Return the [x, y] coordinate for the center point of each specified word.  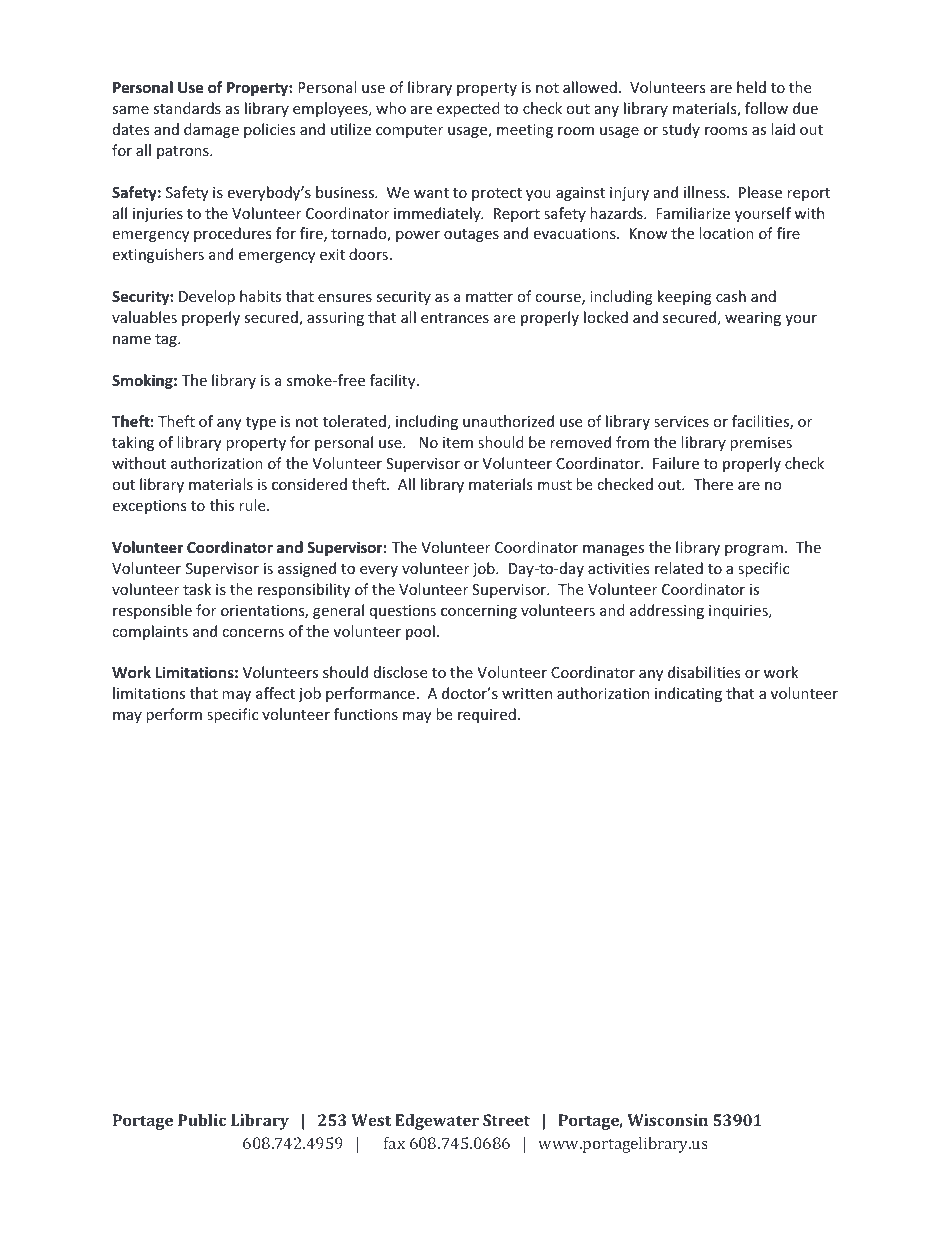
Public [202, 1120]
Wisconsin [667, 1120]
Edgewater [437, 1122]
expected [468, 109]
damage [211, 130]
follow [766, 108]
